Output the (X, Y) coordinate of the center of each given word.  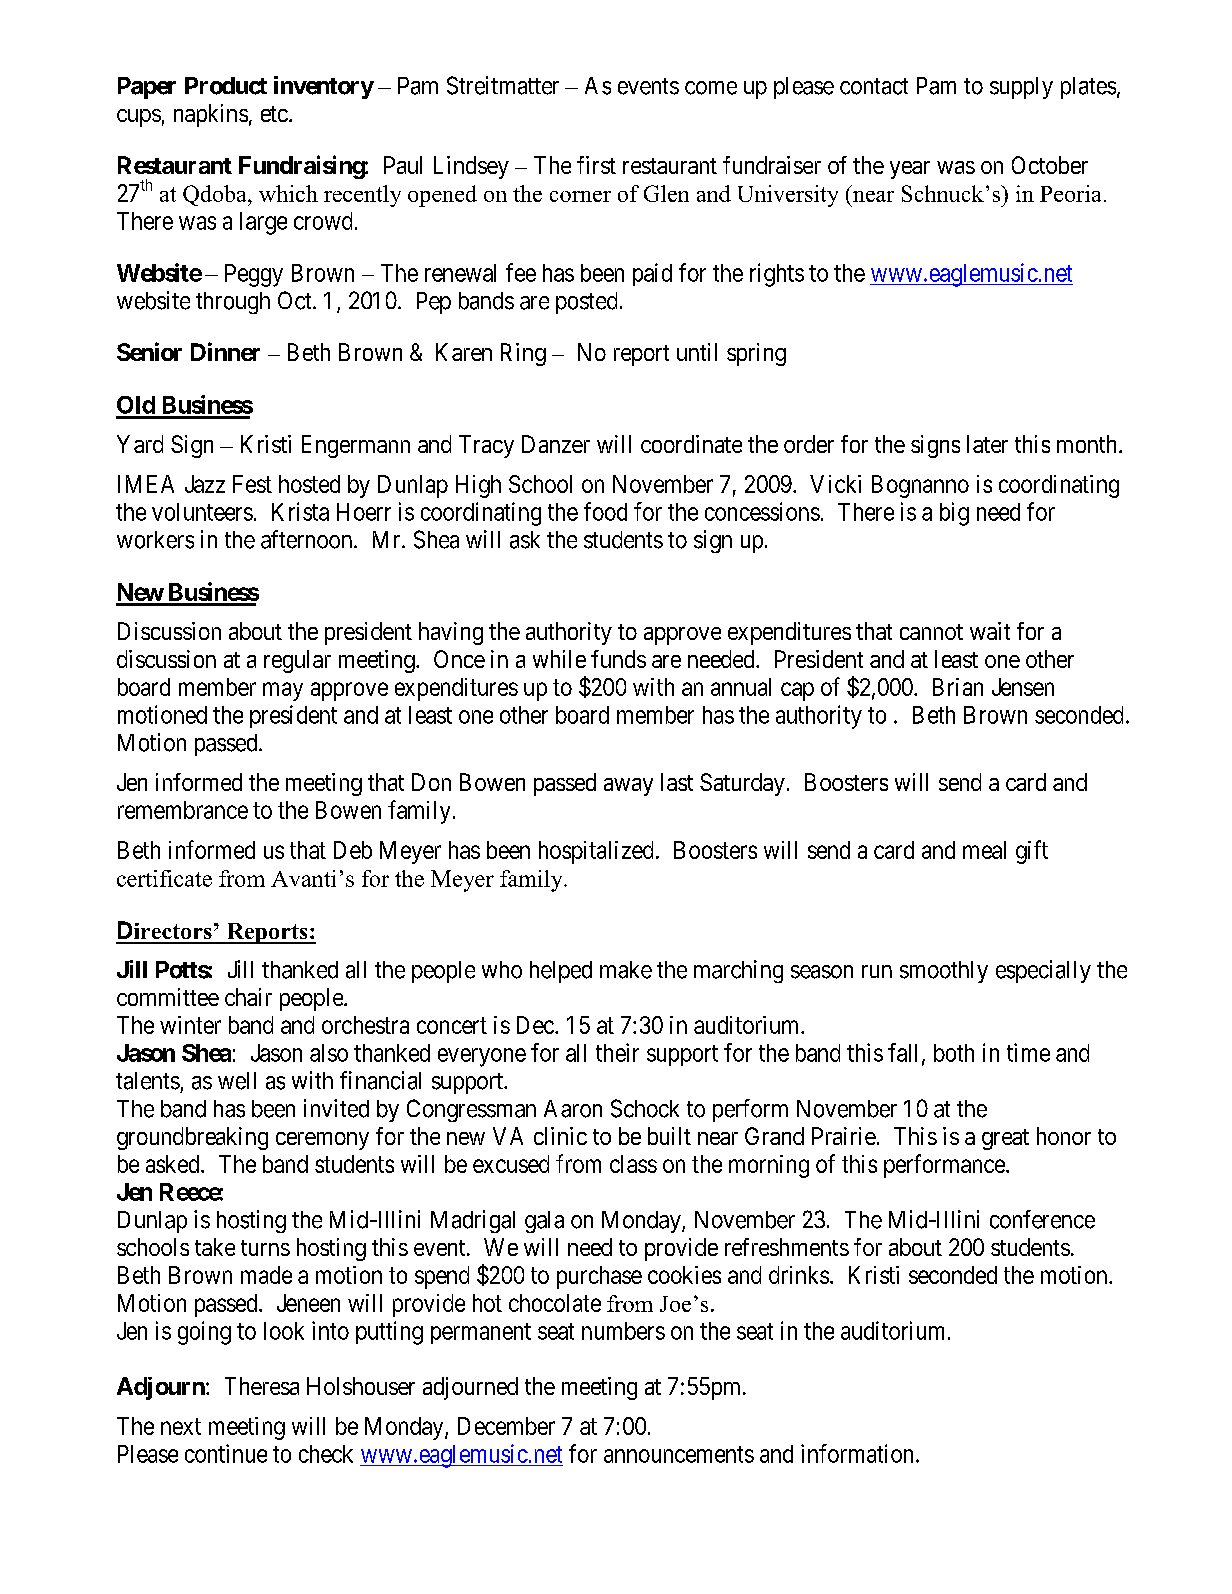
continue (226, 1453)
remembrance (183, 810)
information (857, 1453)
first (596, 165)
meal (984, 850)
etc (274, 114)
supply (1021, 88)
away (628, 787)
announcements (679, 1454)
